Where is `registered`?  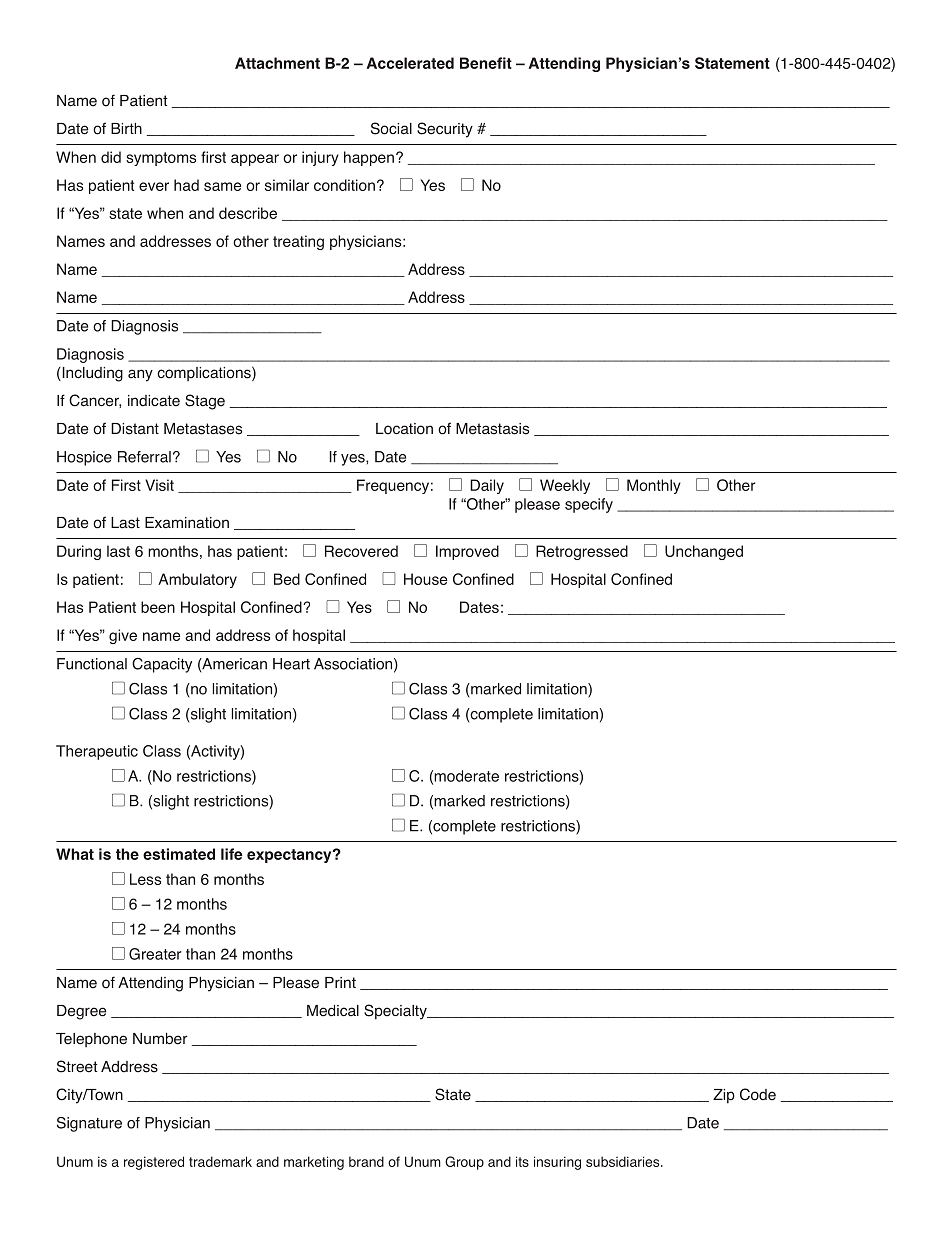 registered is located at coordinates (154, 1163).
